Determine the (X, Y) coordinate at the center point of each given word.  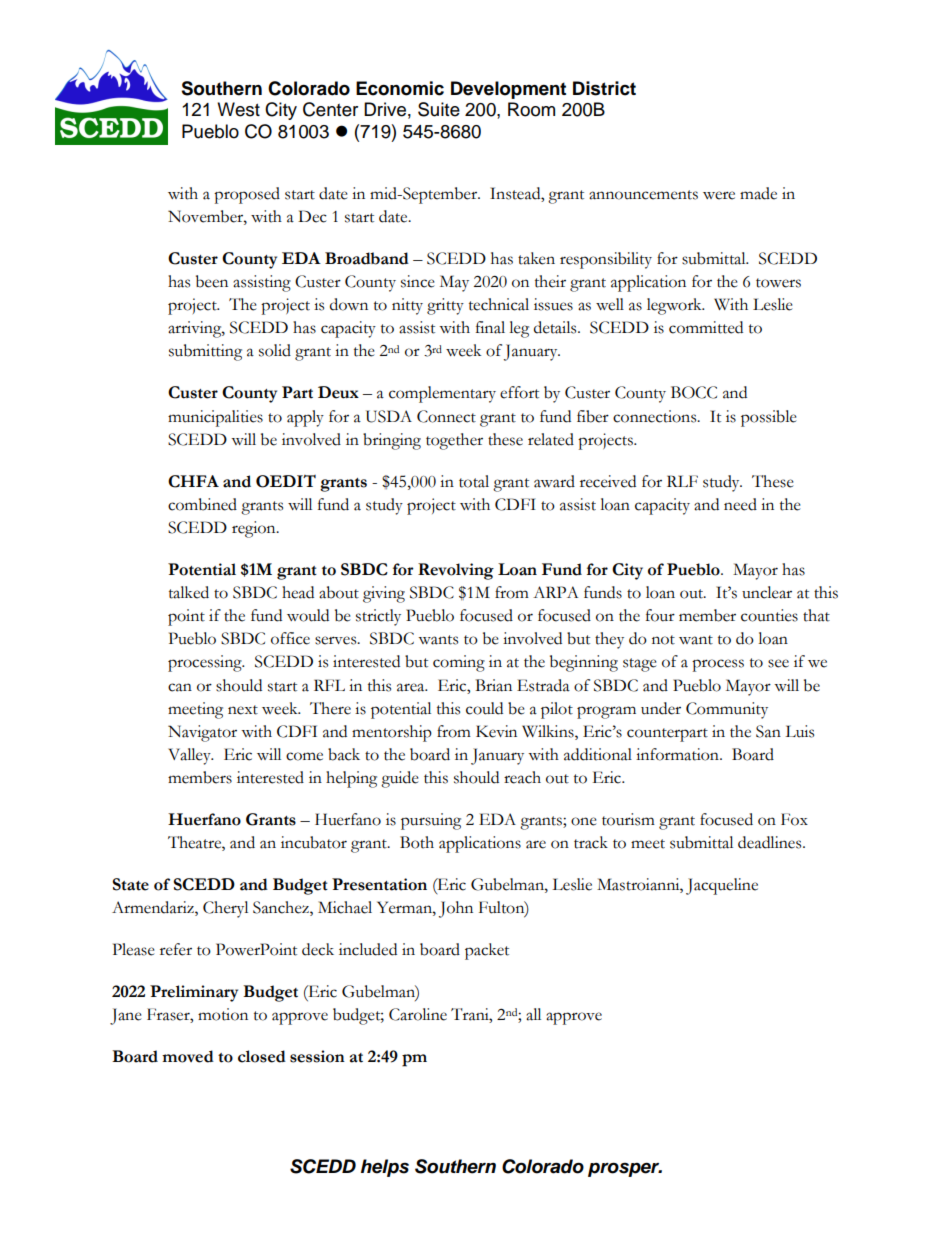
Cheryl (225, 909)
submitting (205, 352)
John (456, 909)
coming (459, 663)
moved (188, 1056)
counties (769, 615)
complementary (442, 394)
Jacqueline (722, 886)
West (238, 109)
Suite (439, 109)
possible (768, 418)
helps (385, 1168)
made (758, 193)
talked (189, 592)
